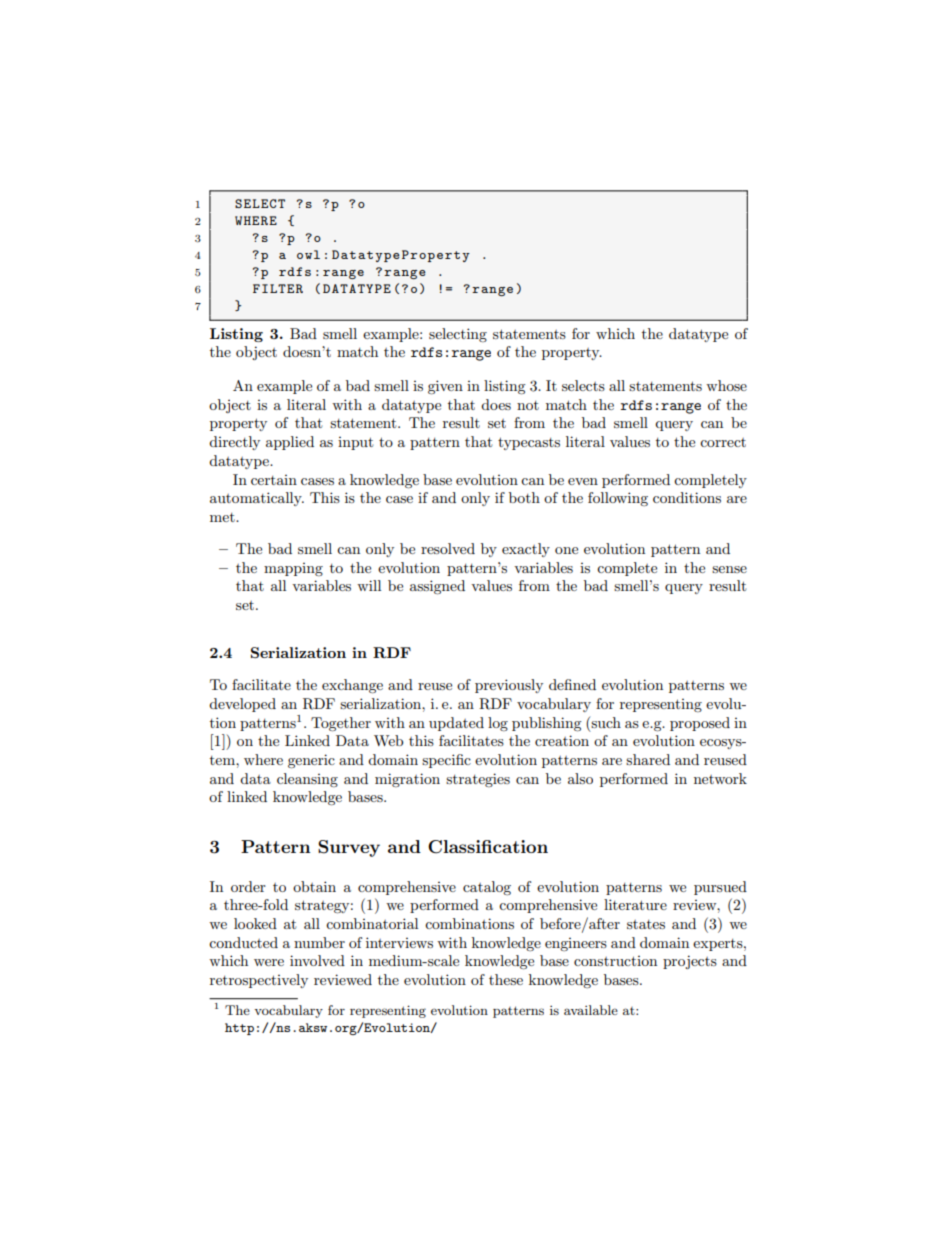 This image has height=1233, width=952. Describe the element at coordinates (478, 780) in the image. I see `strategies` at that location.
